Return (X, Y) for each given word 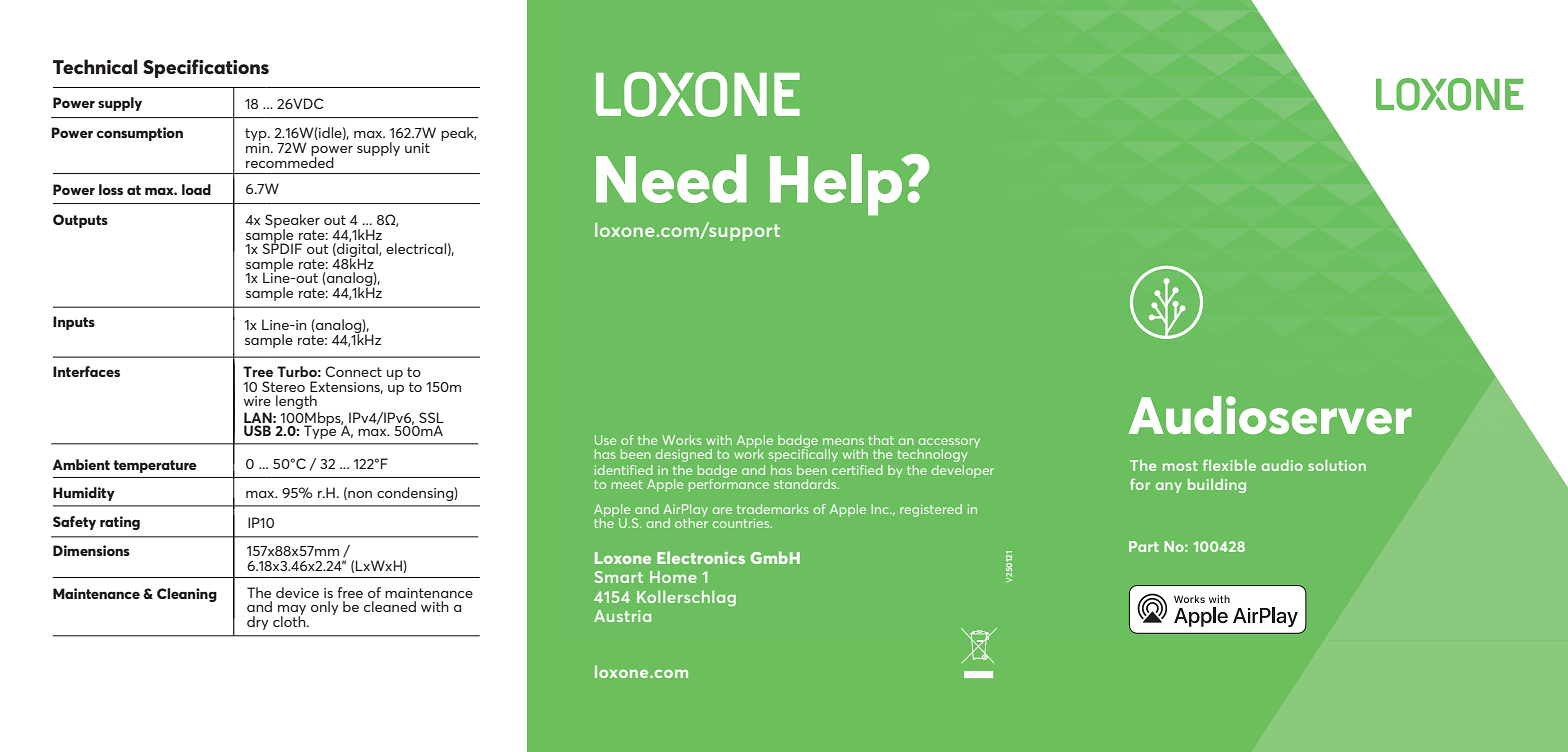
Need (671, 178)
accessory (949, 444)
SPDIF (282, 247)
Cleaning (187, 595)
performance (729, 484)
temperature (155, 466)
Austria (622, 616)
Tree (258, 371)
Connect (353, 371)
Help (837, 185)
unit (417, 148)
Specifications (206, 68)
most (1180, 466)
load (196, 189)
